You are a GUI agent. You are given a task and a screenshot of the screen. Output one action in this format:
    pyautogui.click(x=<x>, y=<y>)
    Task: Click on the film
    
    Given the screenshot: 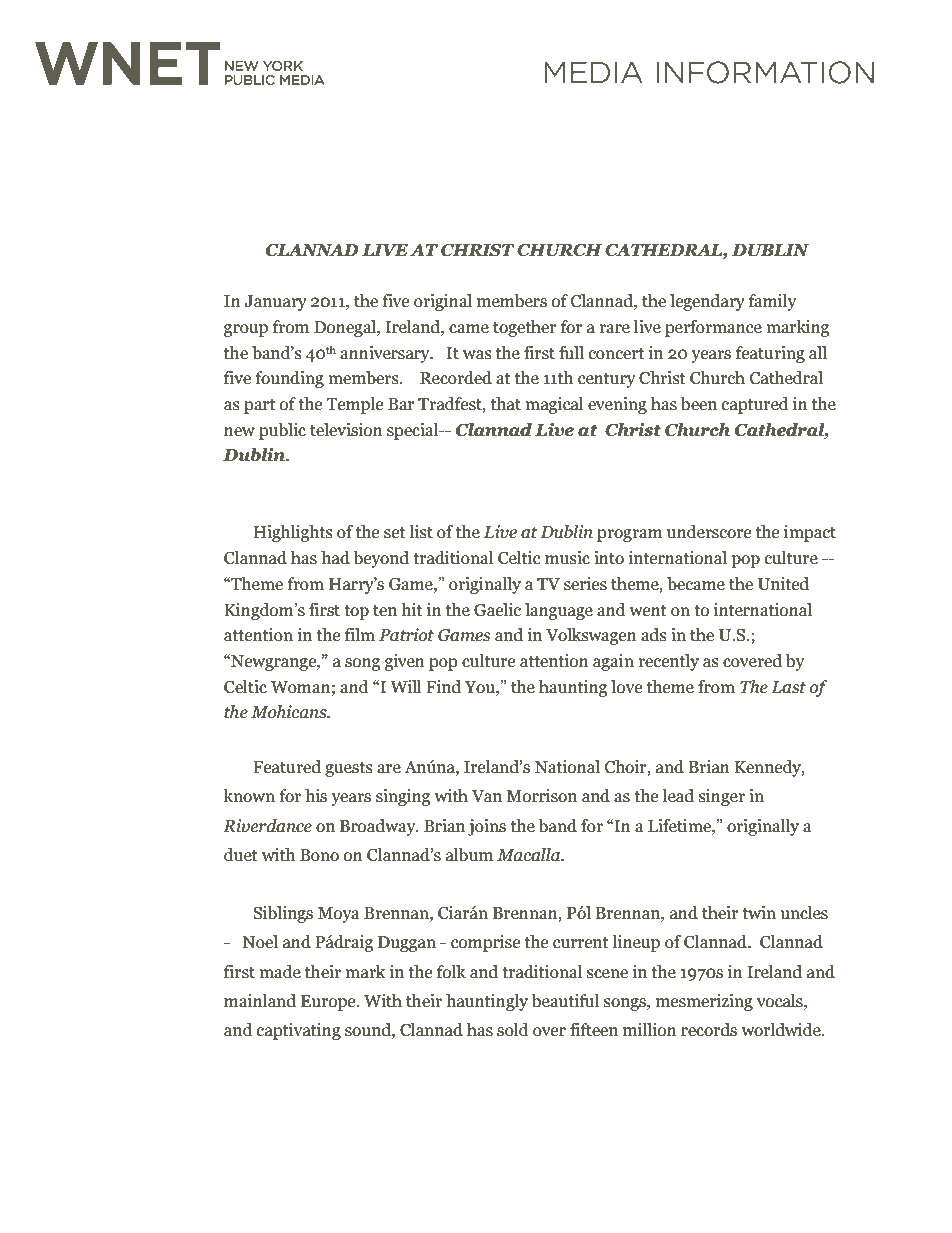 What is the action you would take?
    pyautogui.click(x=360, y=634)
